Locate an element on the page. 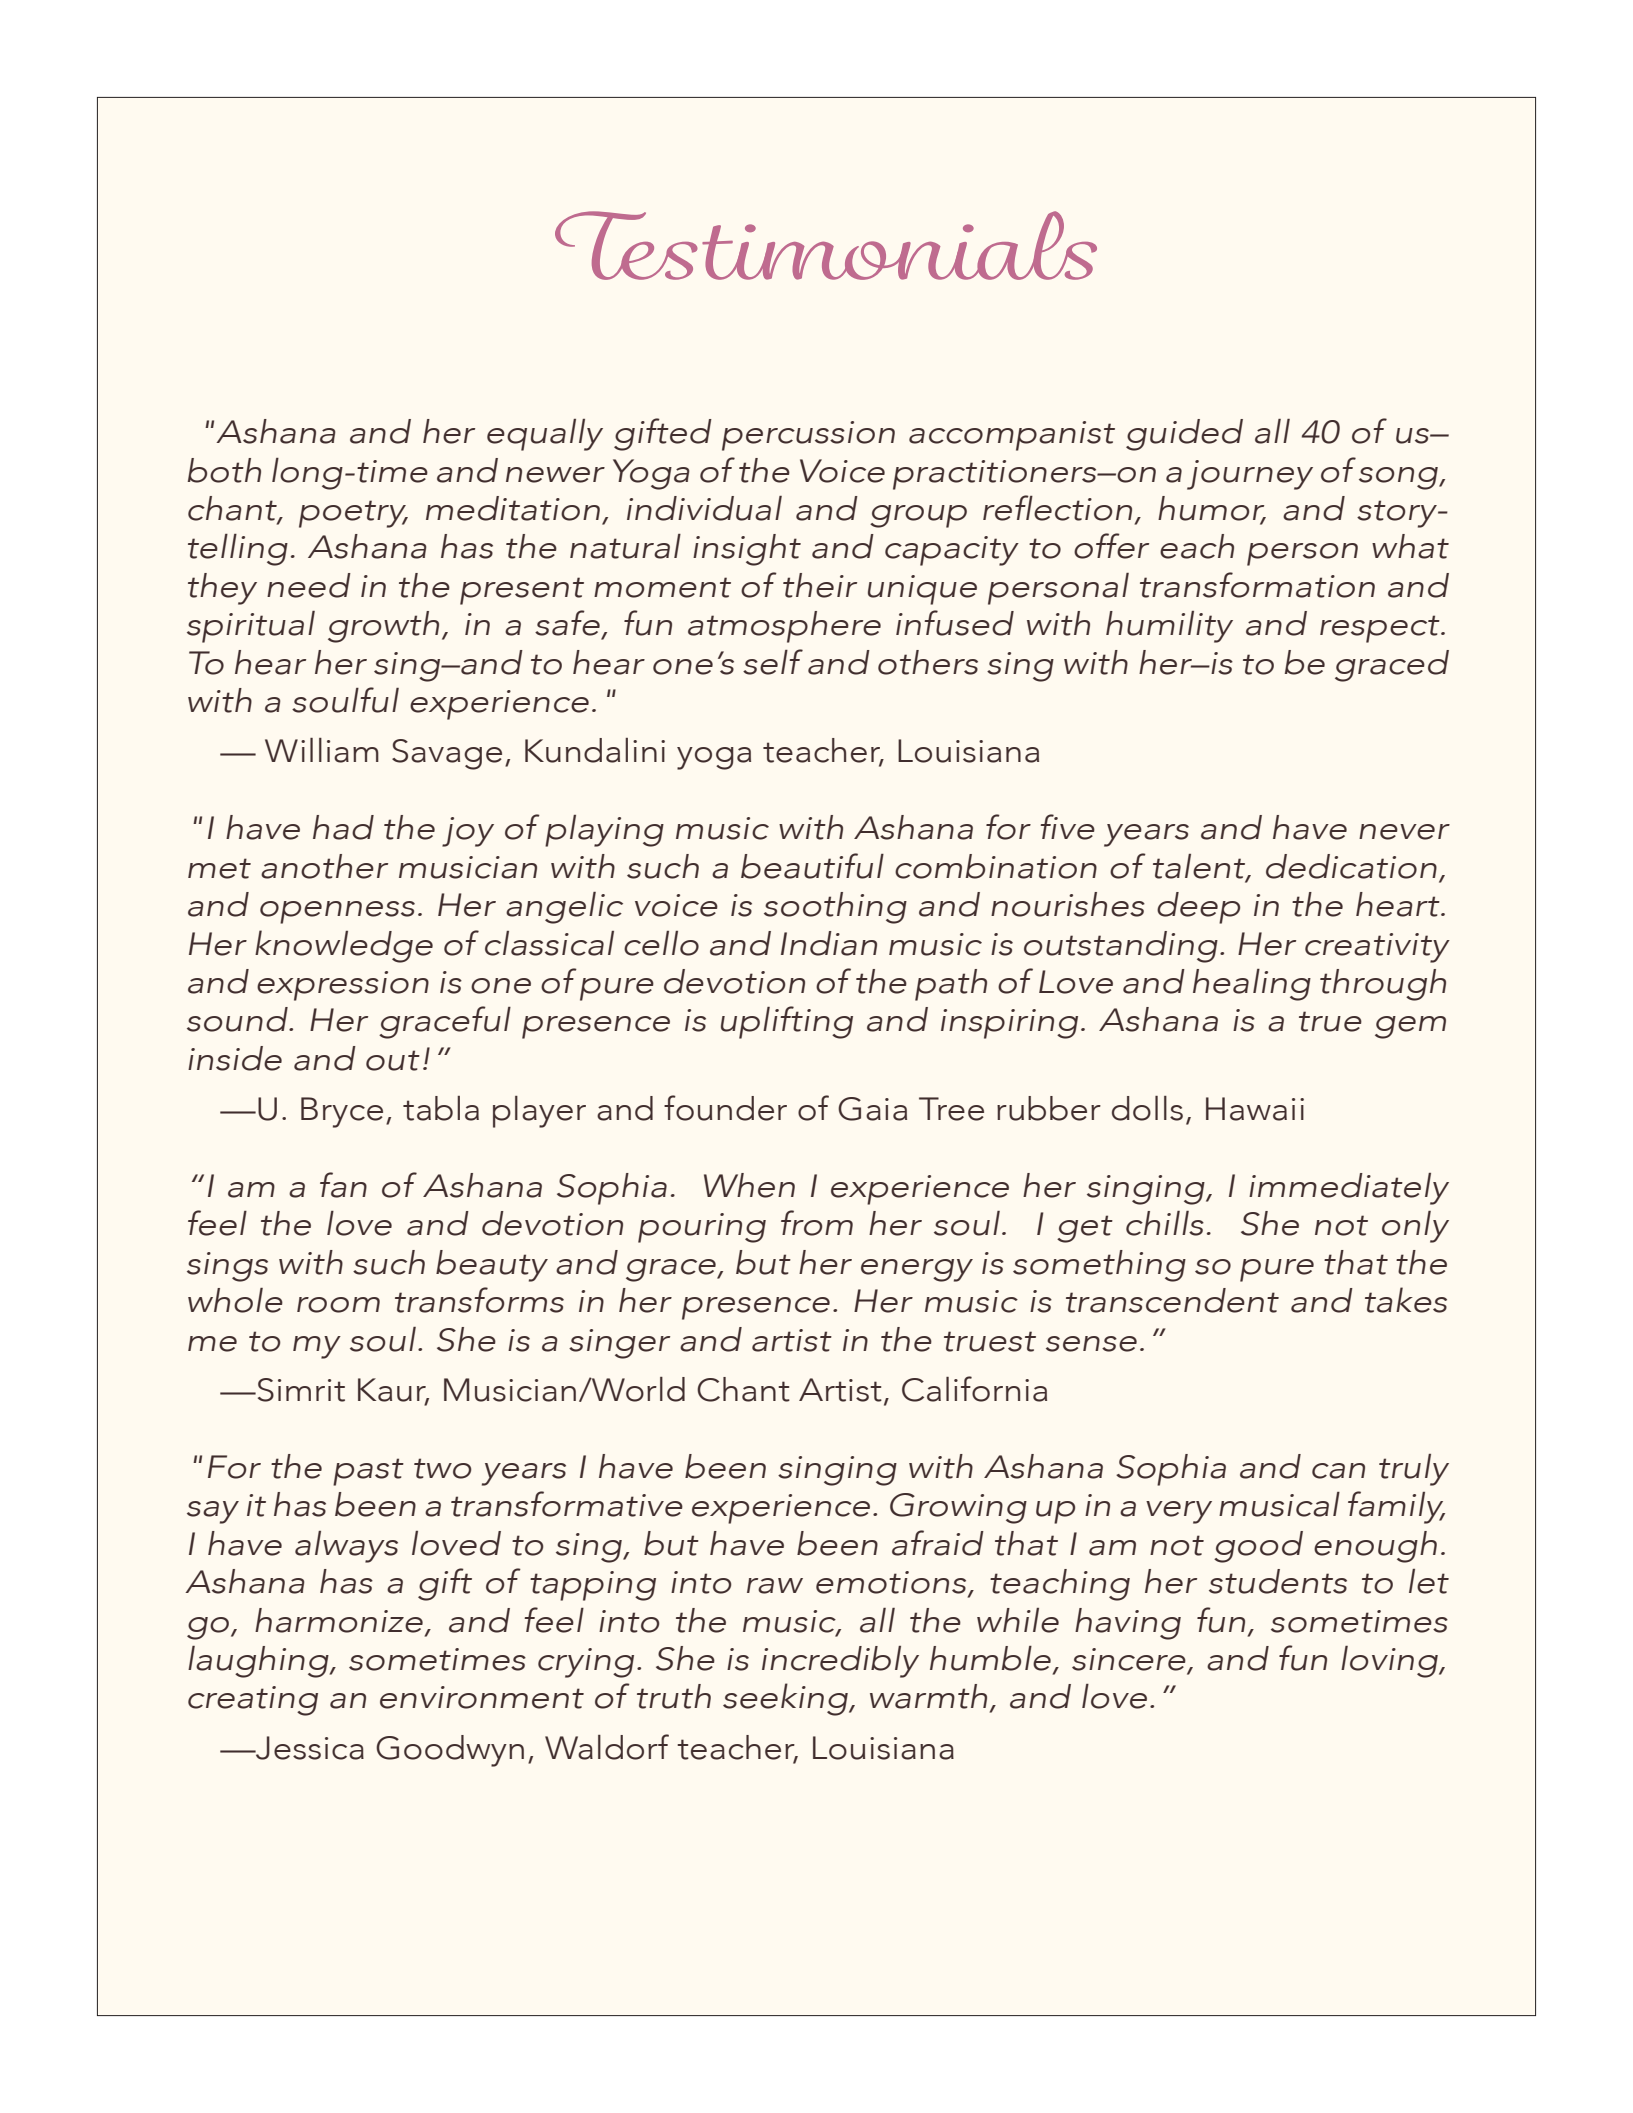 This document has height=2113, width=1633. immediately is located at coordinates (1349, 1189).
